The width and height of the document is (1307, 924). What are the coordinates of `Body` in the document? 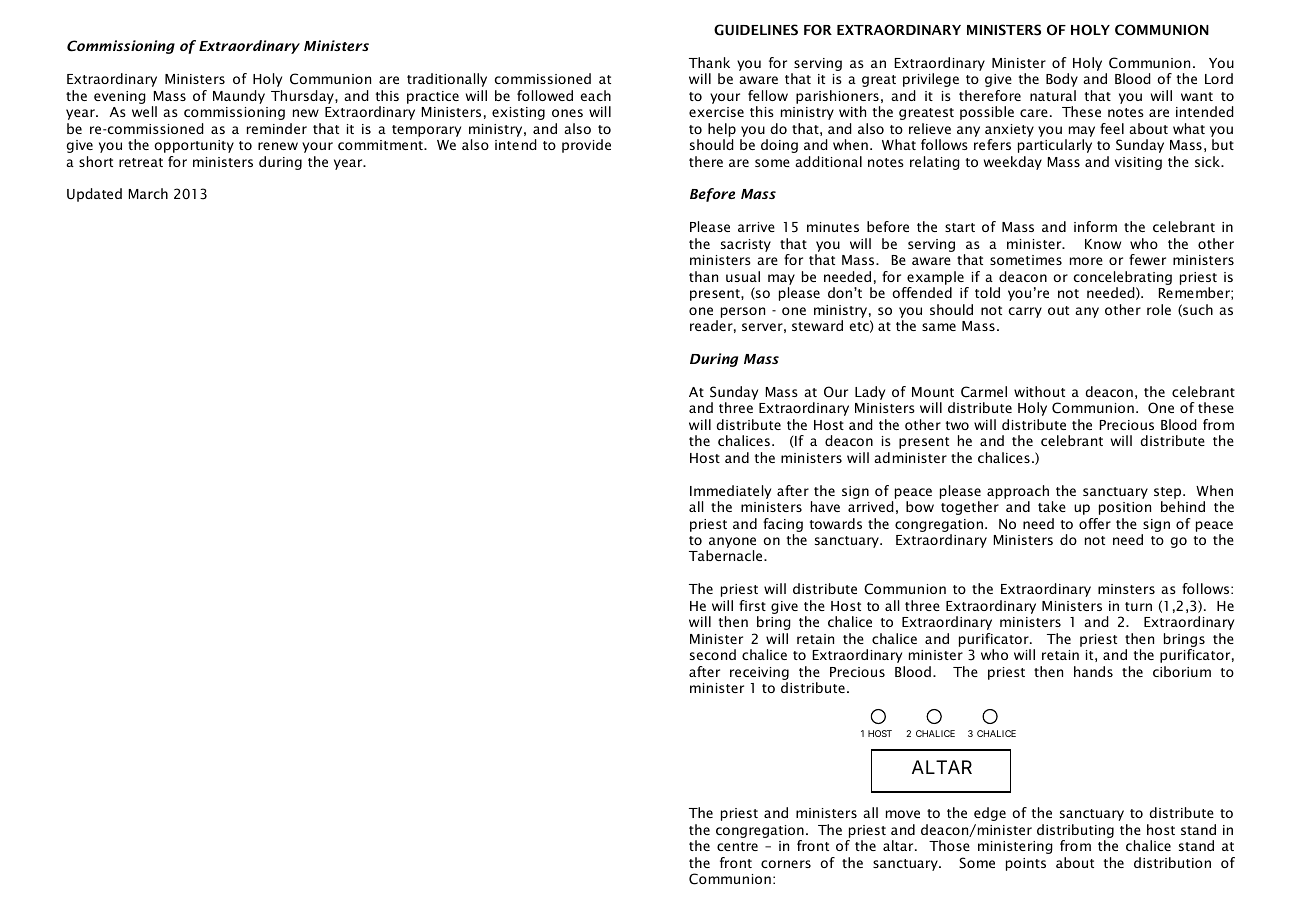 It's located at (1062, 80).
